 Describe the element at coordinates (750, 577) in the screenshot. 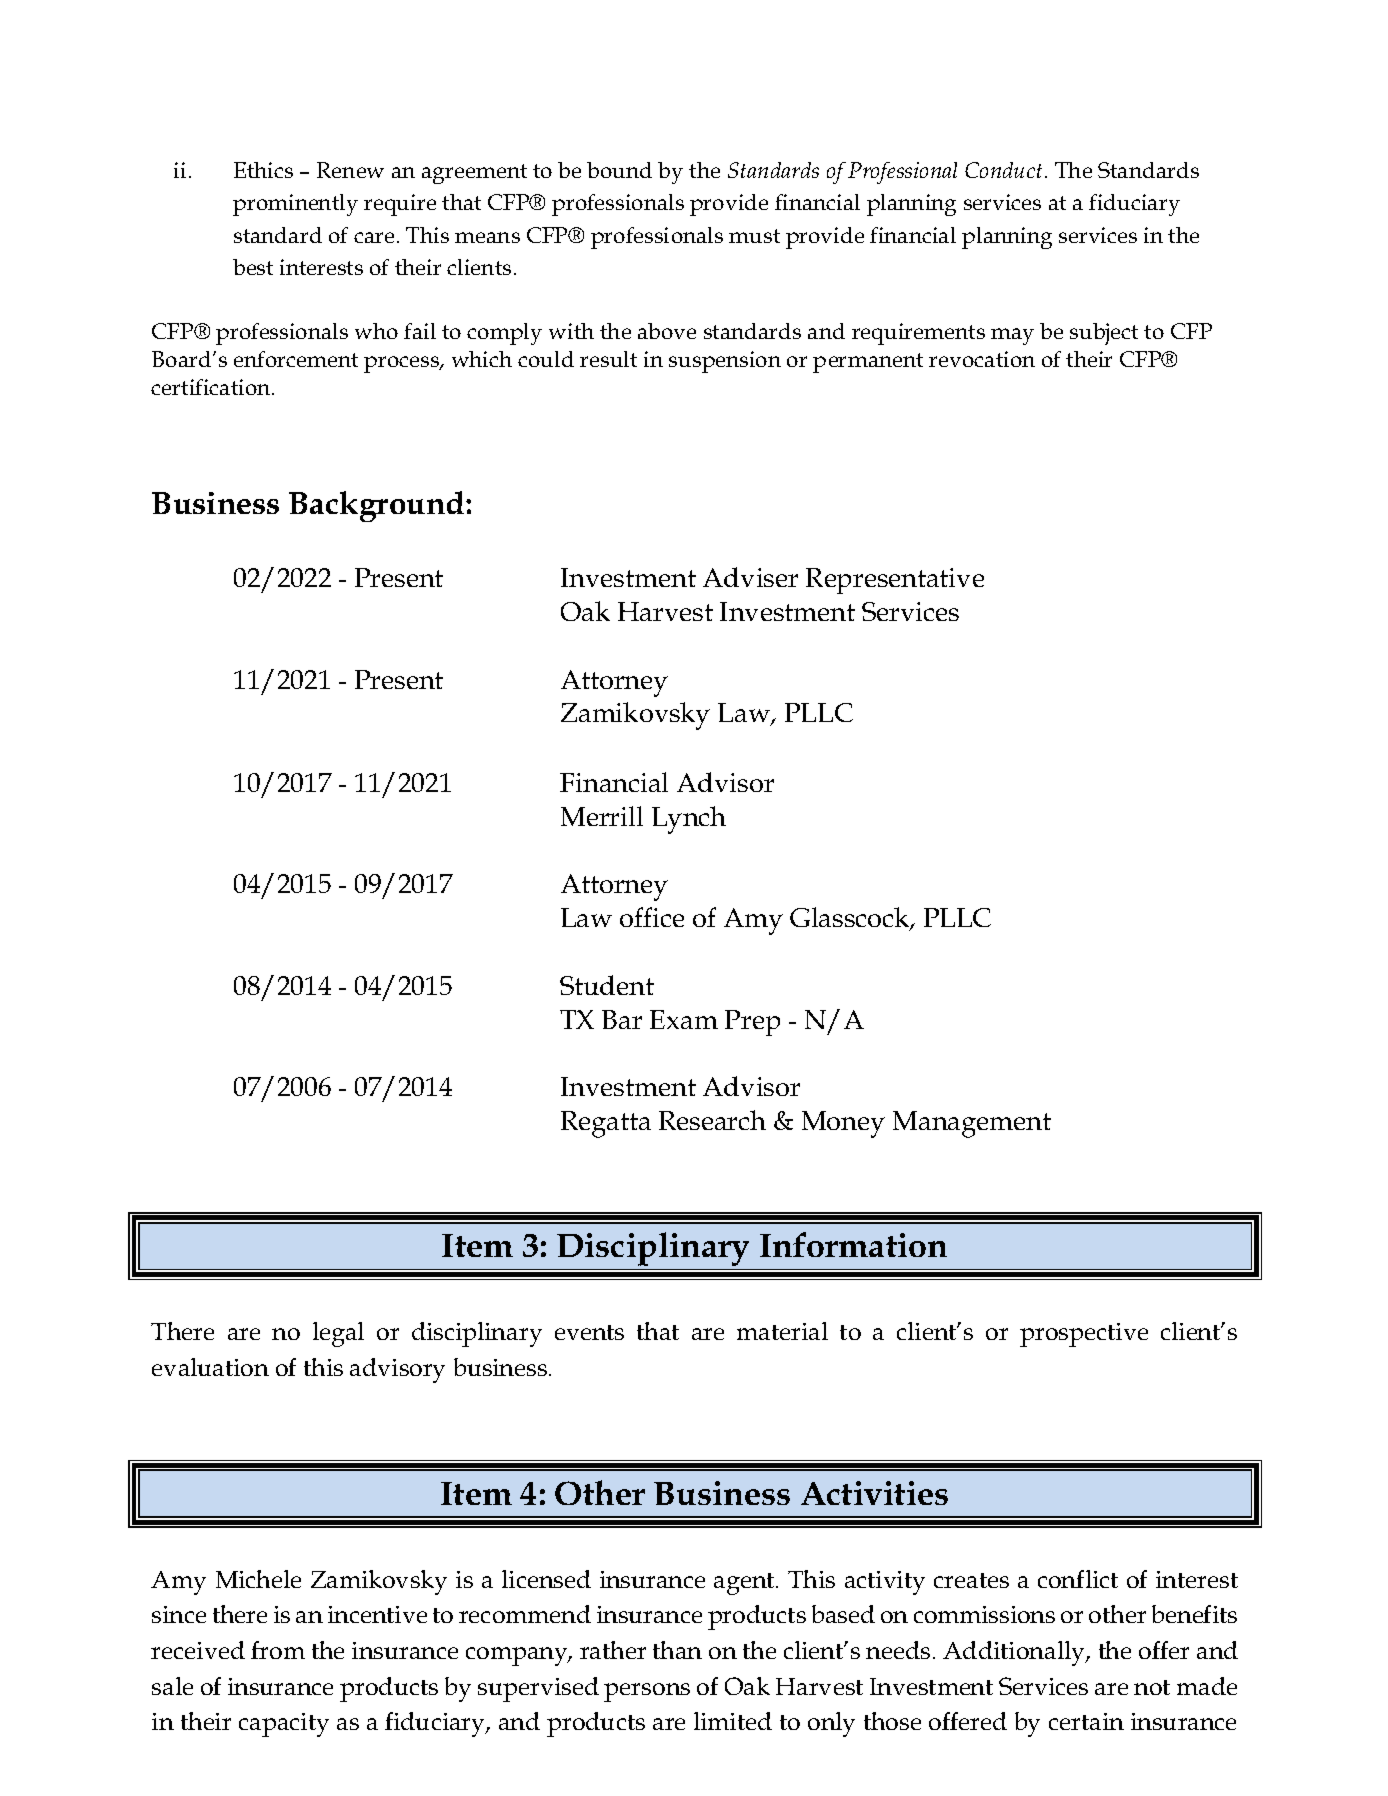

I see `Adviser` at that location.
